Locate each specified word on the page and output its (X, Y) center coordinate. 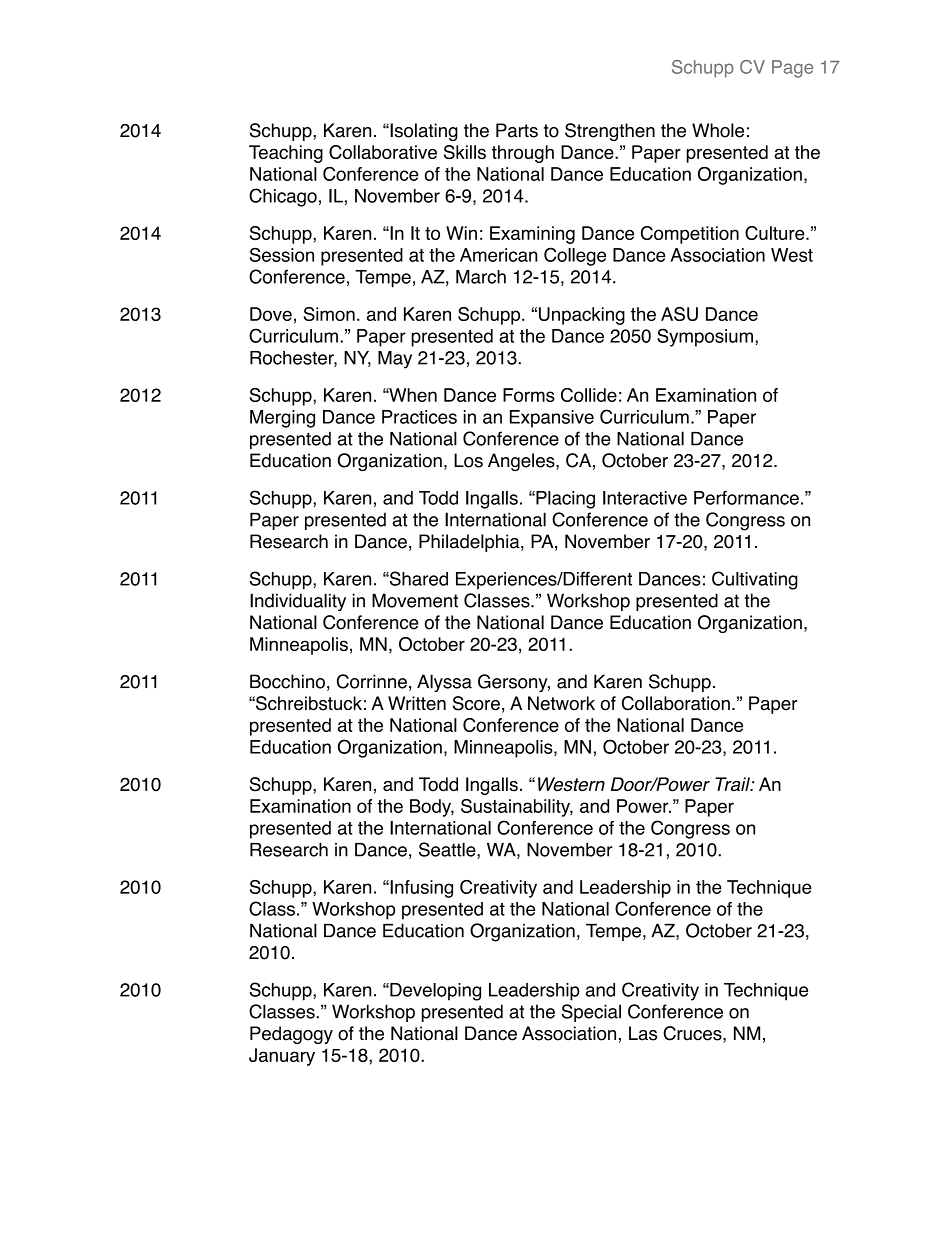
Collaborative (383, 152)
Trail (733, 784)
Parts (517, 130)
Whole (718, 130)
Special (591, 1013)
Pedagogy (291, 1035)
